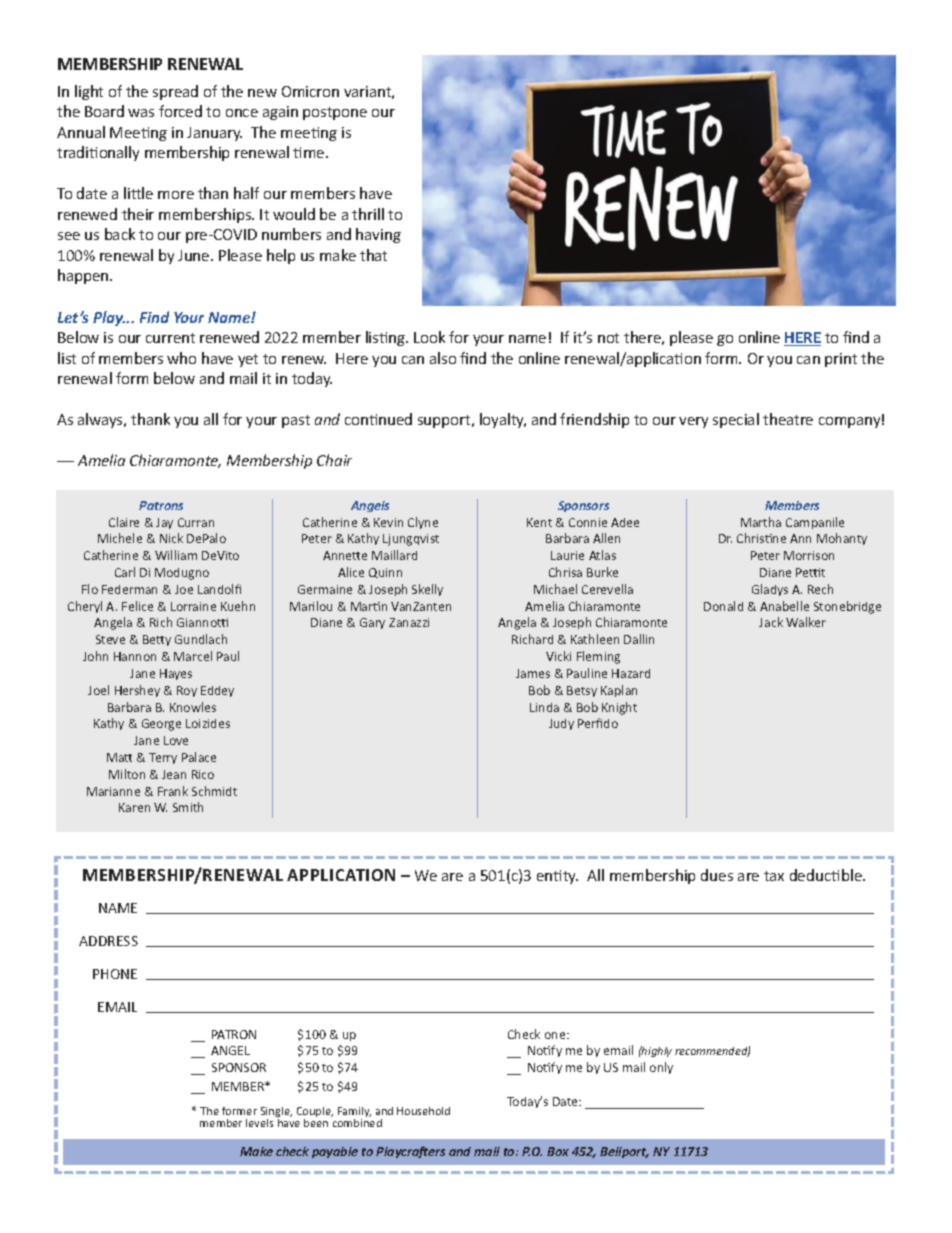 Image resolution: width=952 pixels, height=1233 pixels. What do you see at coordinates (335, 113) in the image?
I see `postpone` at bounding box center [335, 113].
